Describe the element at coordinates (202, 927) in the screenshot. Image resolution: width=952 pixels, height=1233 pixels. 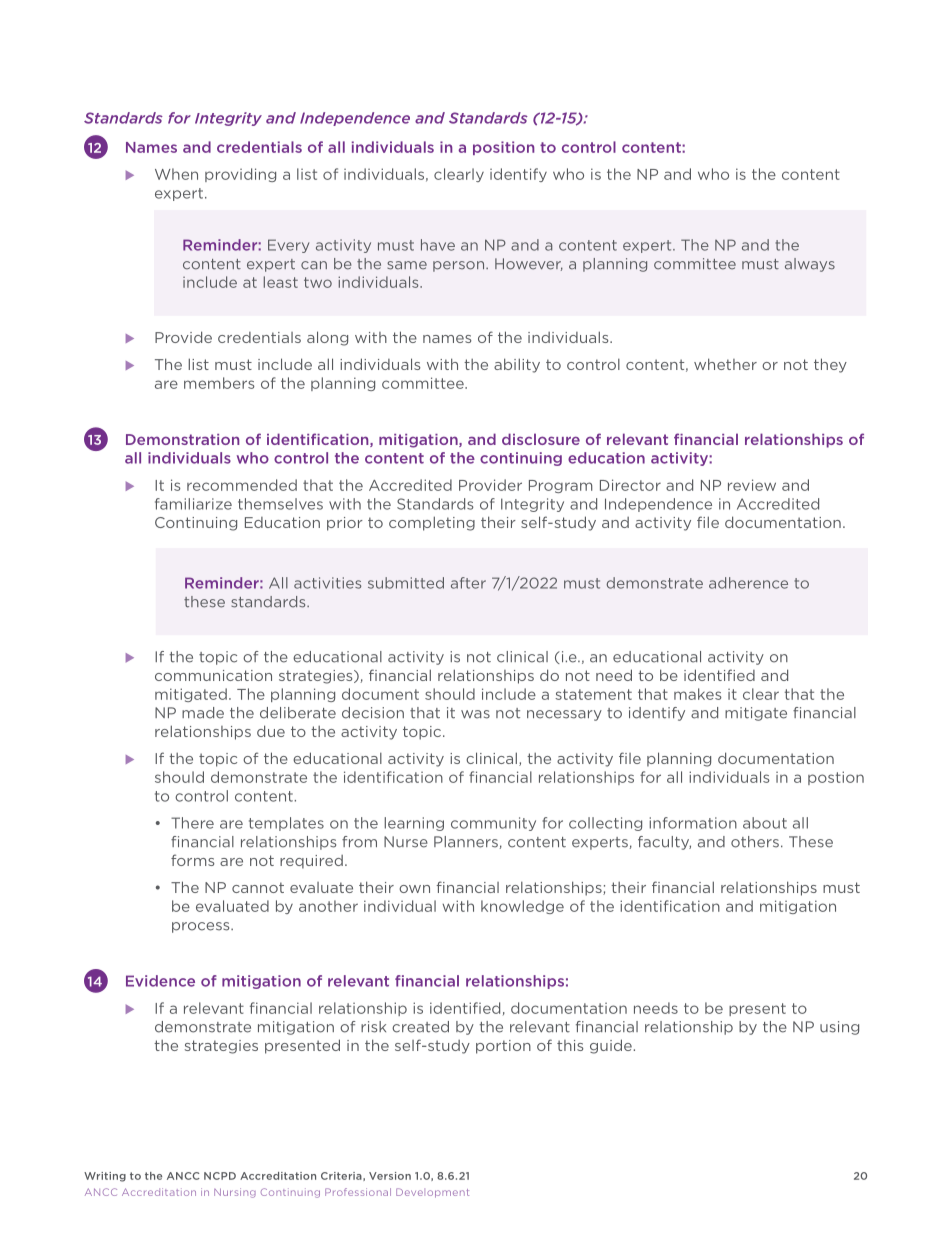
I see `process` at that location.
